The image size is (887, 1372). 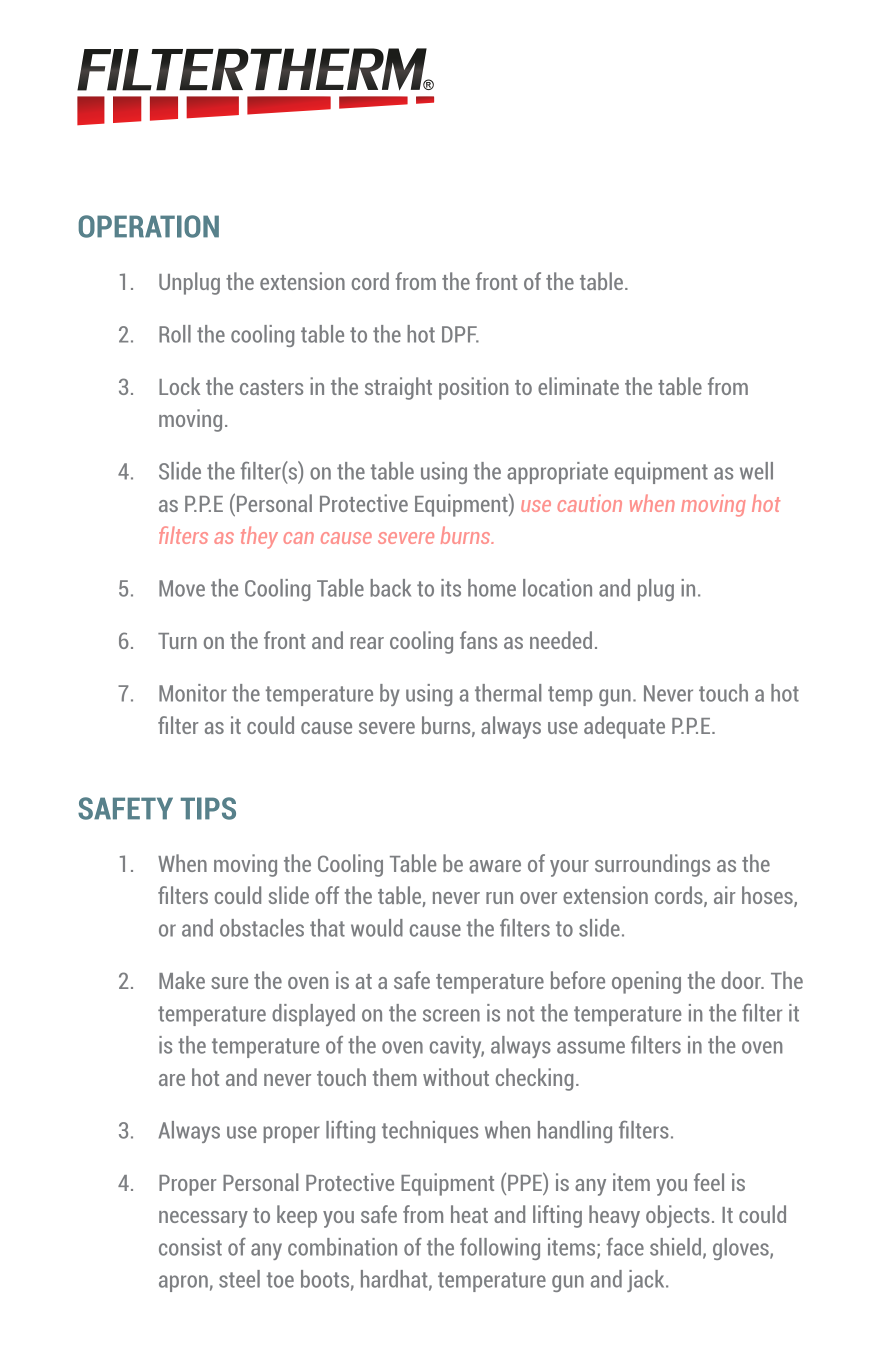 What do you see at coordinates (190, 1247) in the page?
I see `consist` at bounding box center [190, 1247].
